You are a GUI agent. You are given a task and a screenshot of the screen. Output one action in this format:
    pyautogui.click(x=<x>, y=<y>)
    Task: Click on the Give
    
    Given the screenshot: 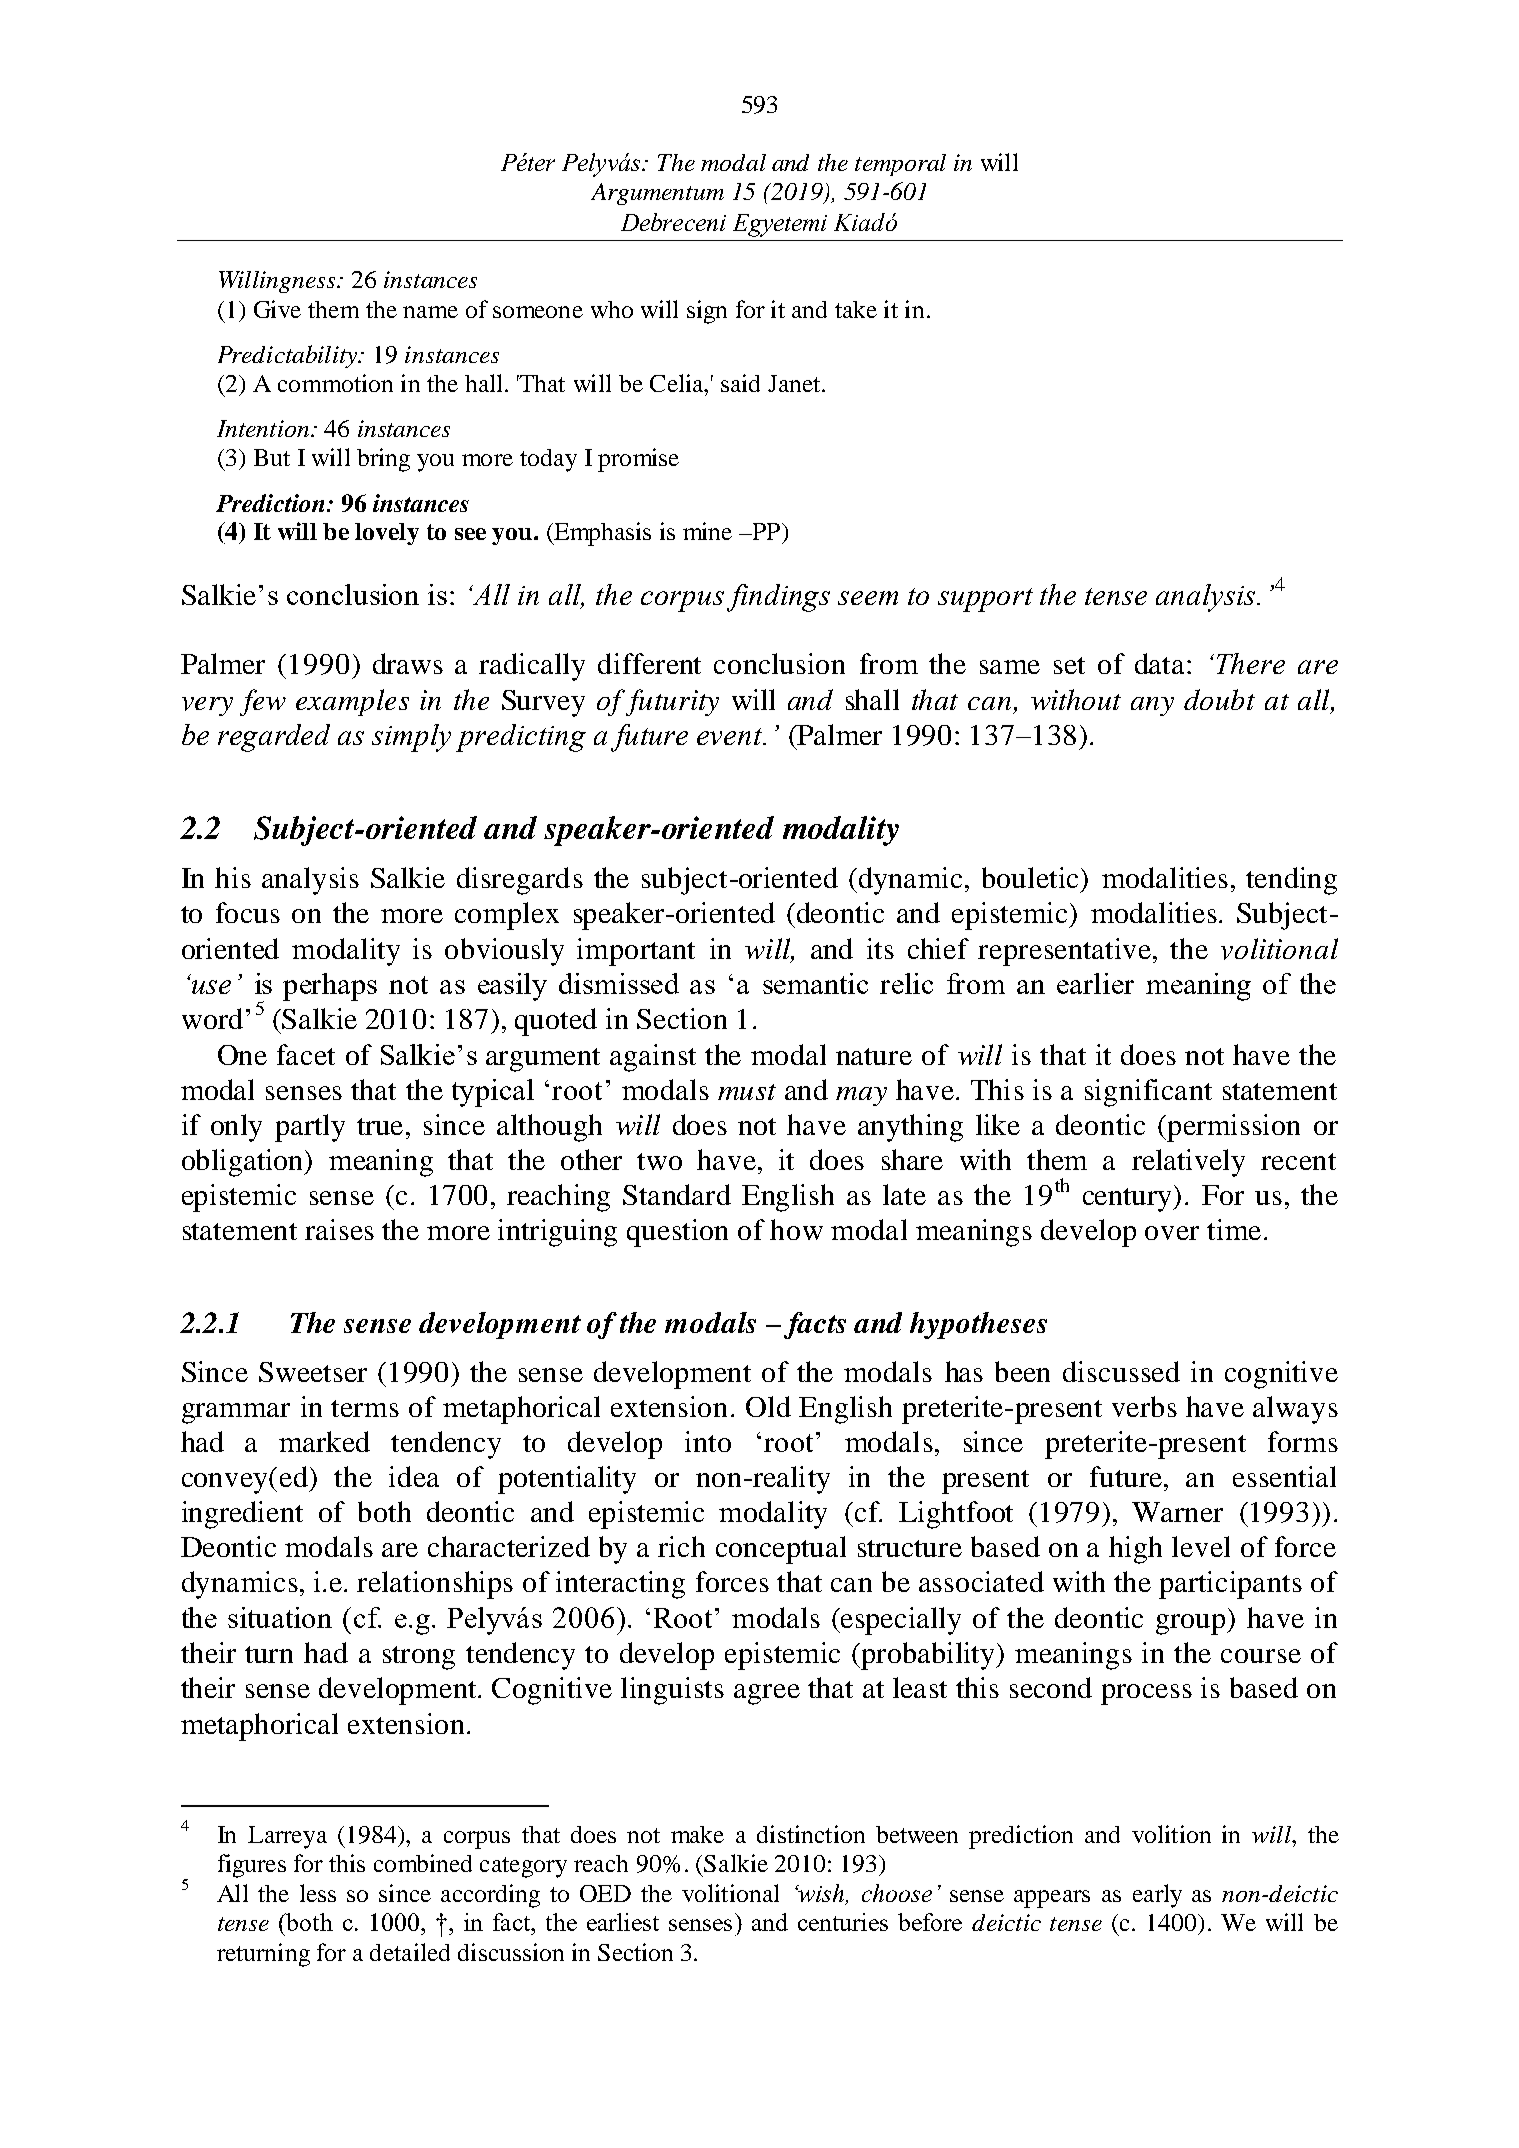 What is the action you would take?
    pyautogui.click(x=277, y=309)
